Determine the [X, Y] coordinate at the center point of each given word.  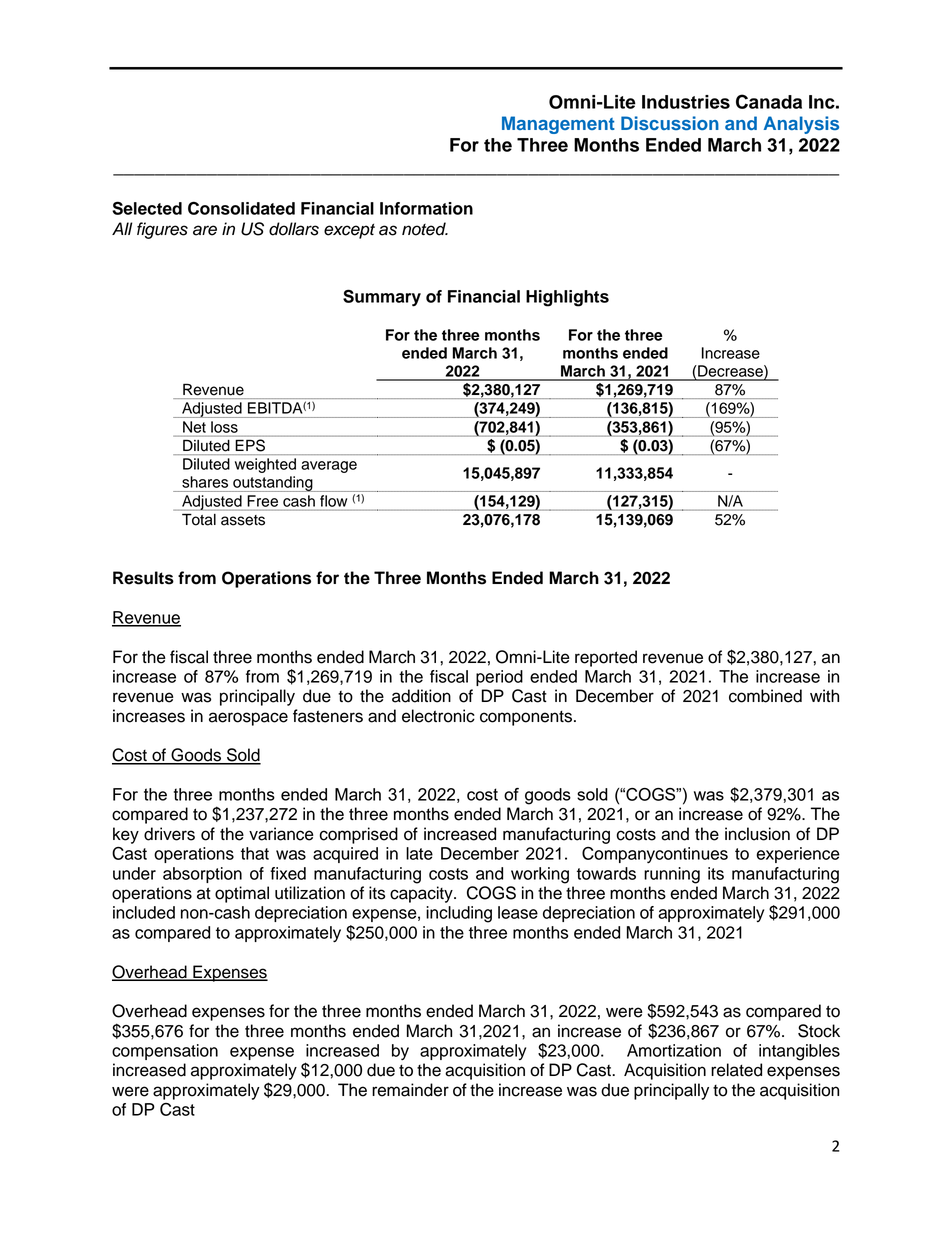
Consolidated [241, 208]
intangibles [799, 1052]
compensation [165, 1052]
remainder [410, 1090]
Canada [769, 101]
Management [558, 125]
